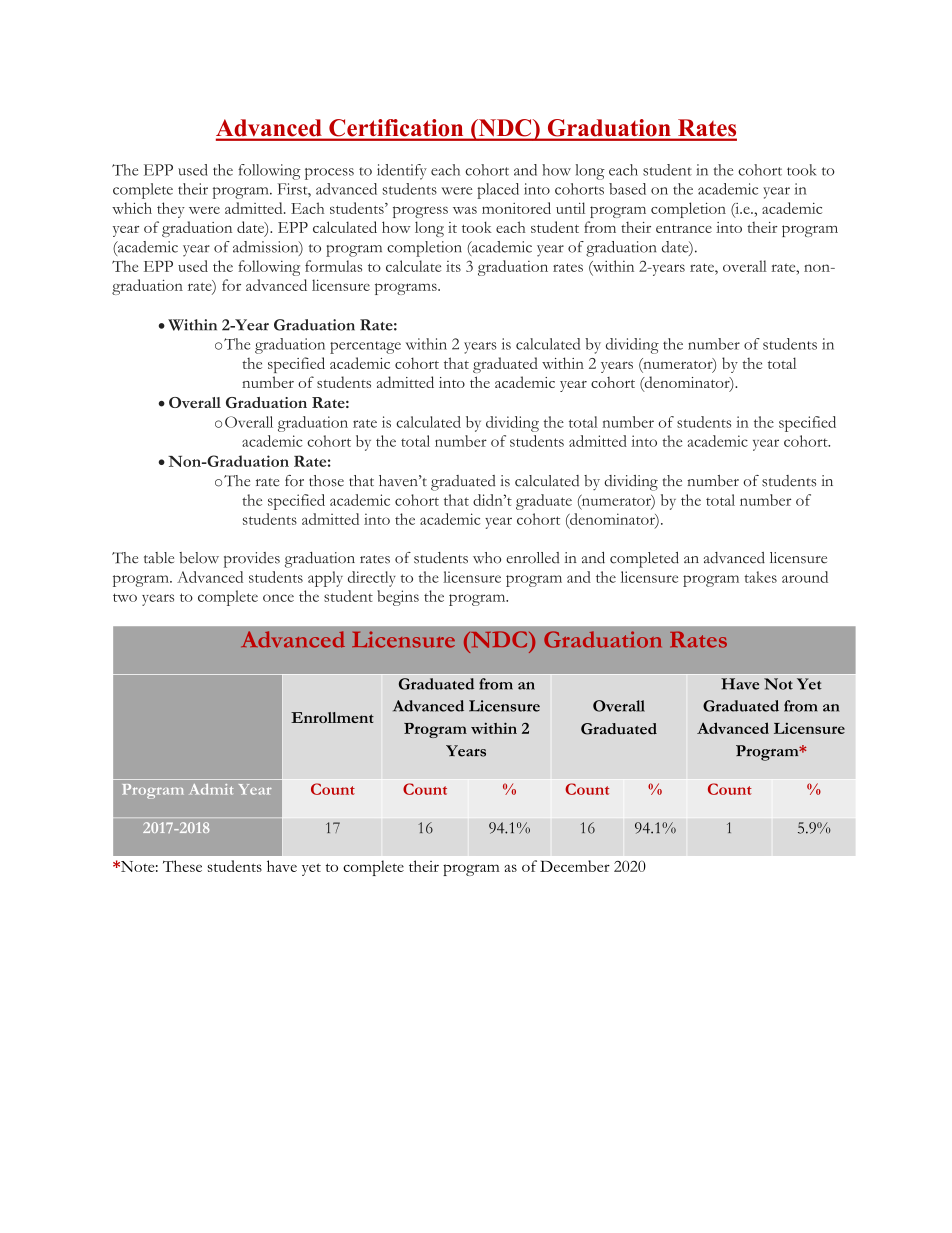  I want to click on who, so click(487, 558).
